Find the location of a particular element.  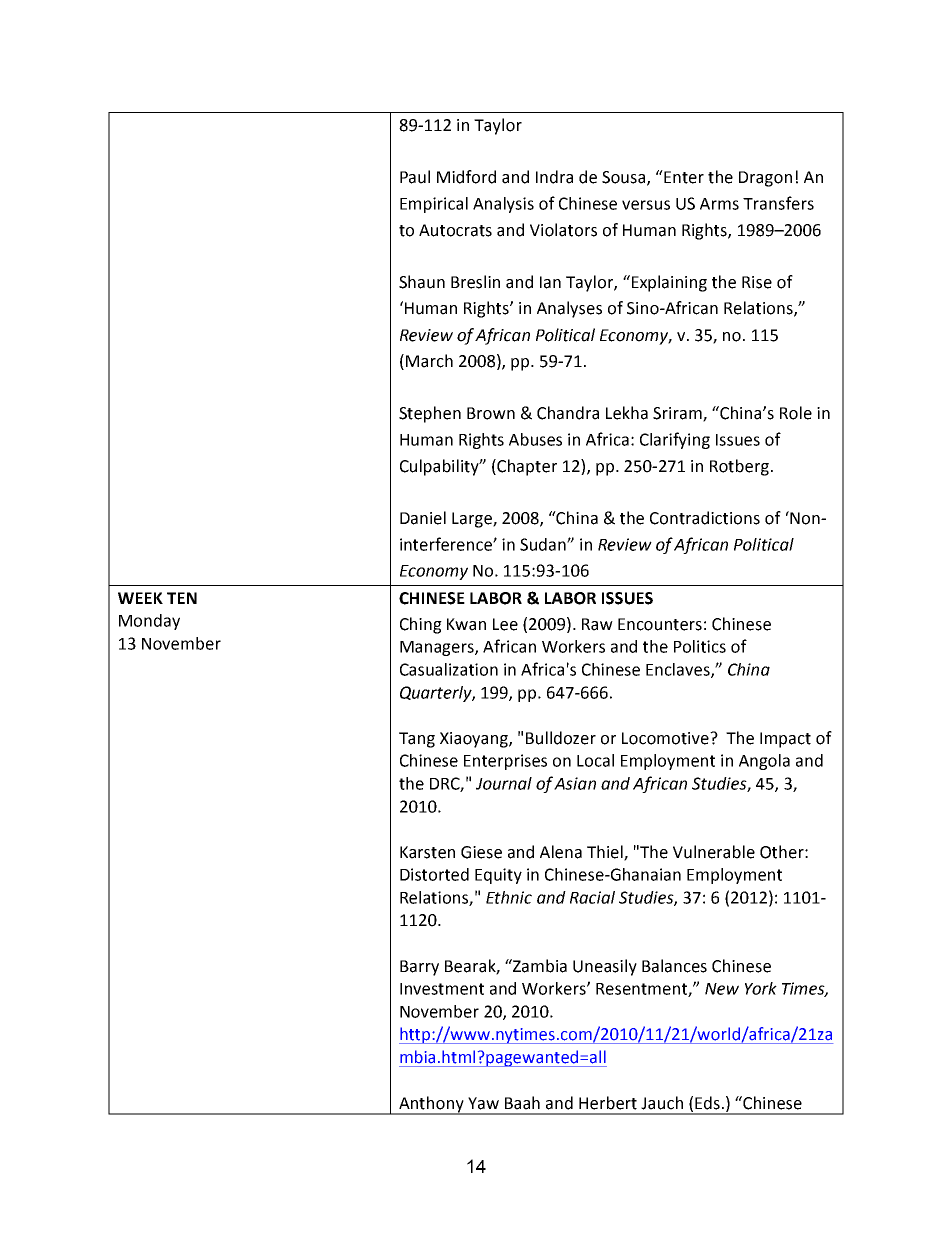

Arms is located at coordinates (719, 204).
